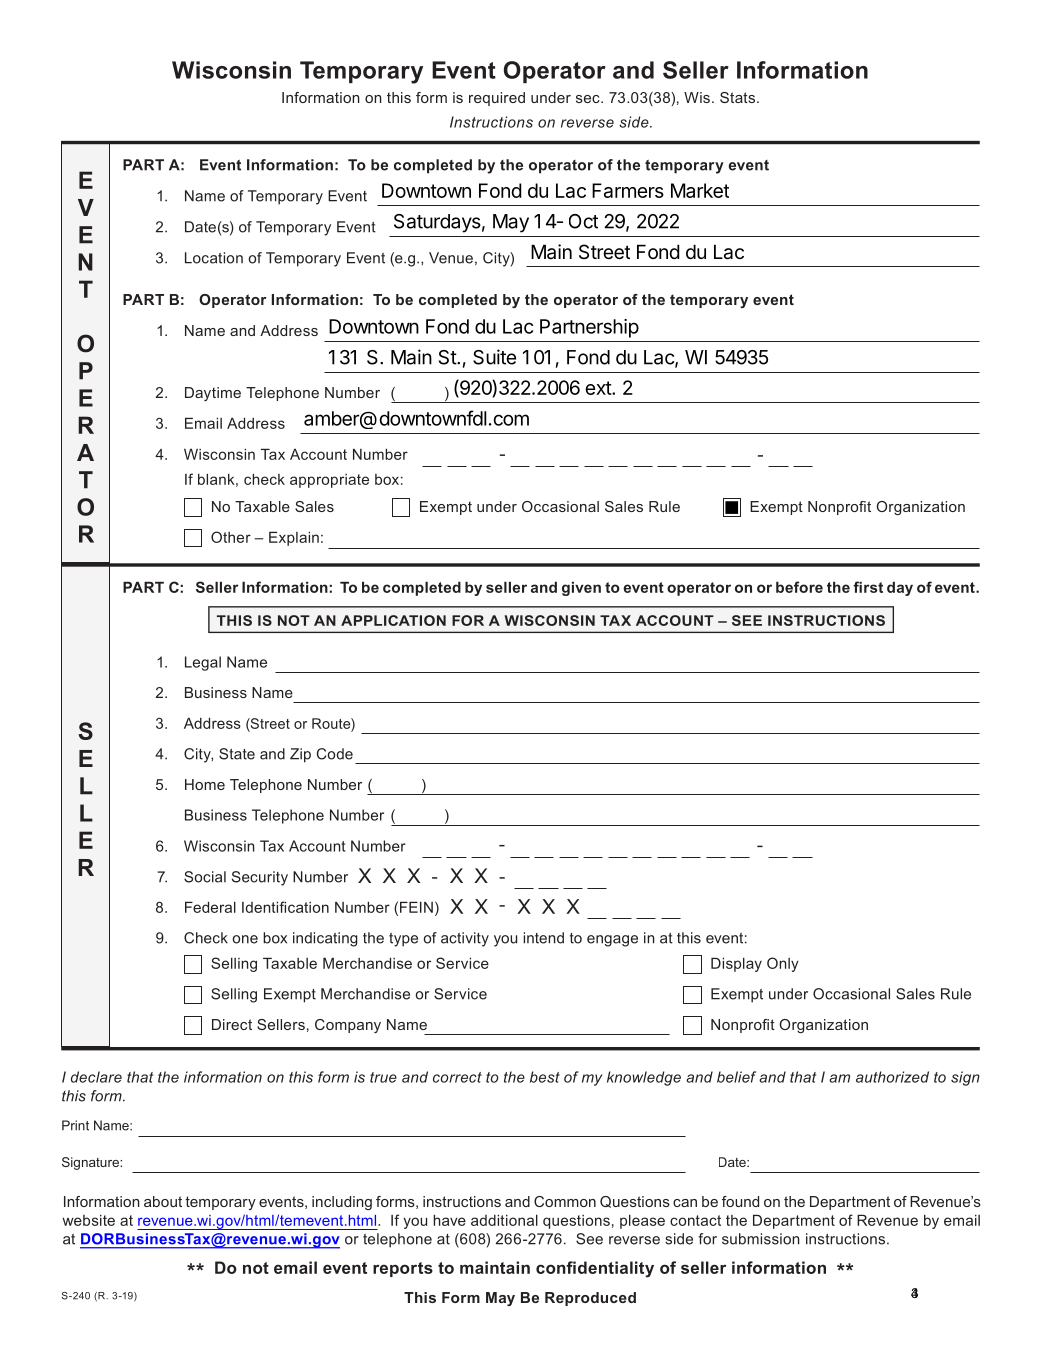 This screenshot has height=1347, width=1041. Describe the element at coordinates (581, 588) in the screenshot. I see `given` at that location.
